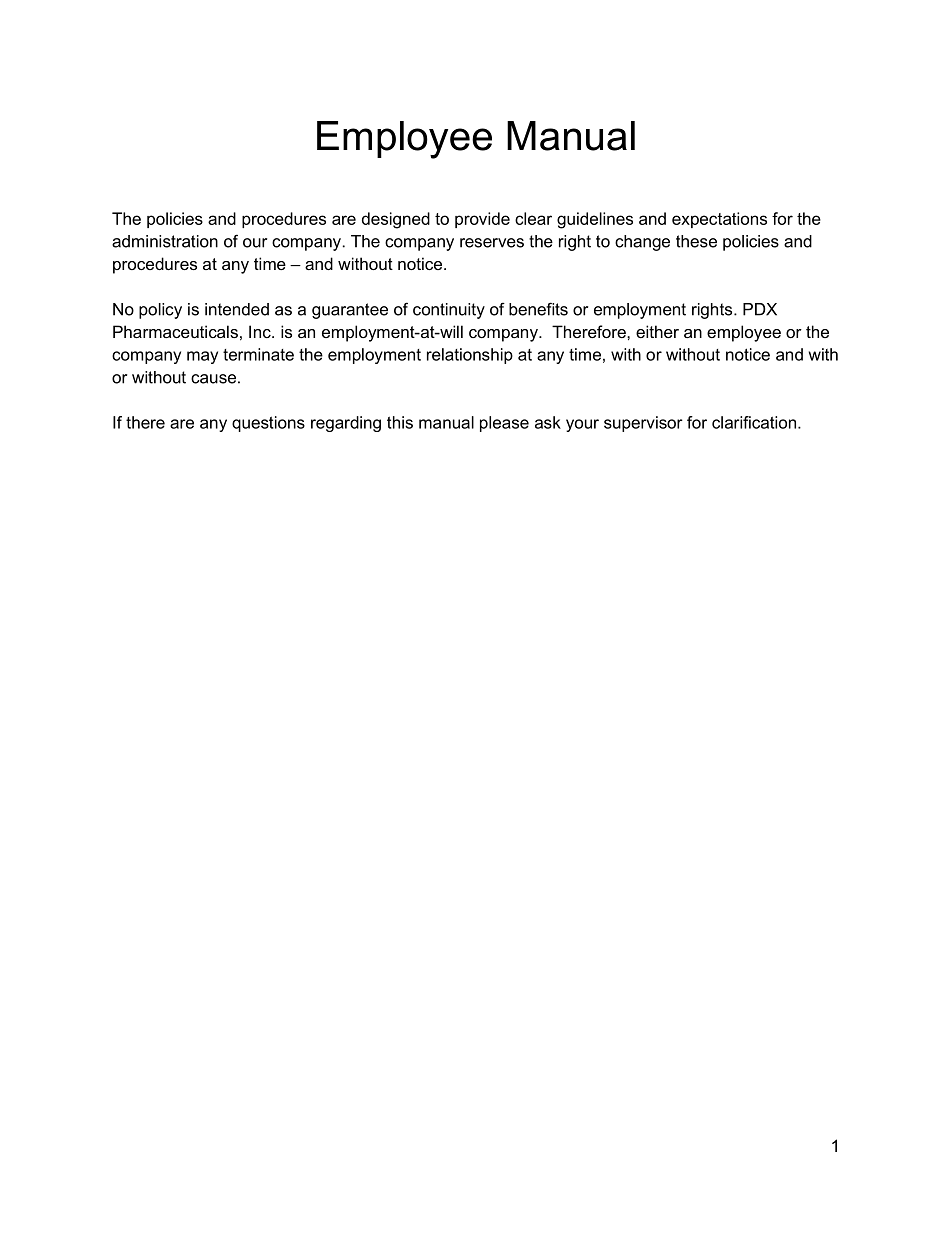  I want to click on provide, so click(482, 220).
